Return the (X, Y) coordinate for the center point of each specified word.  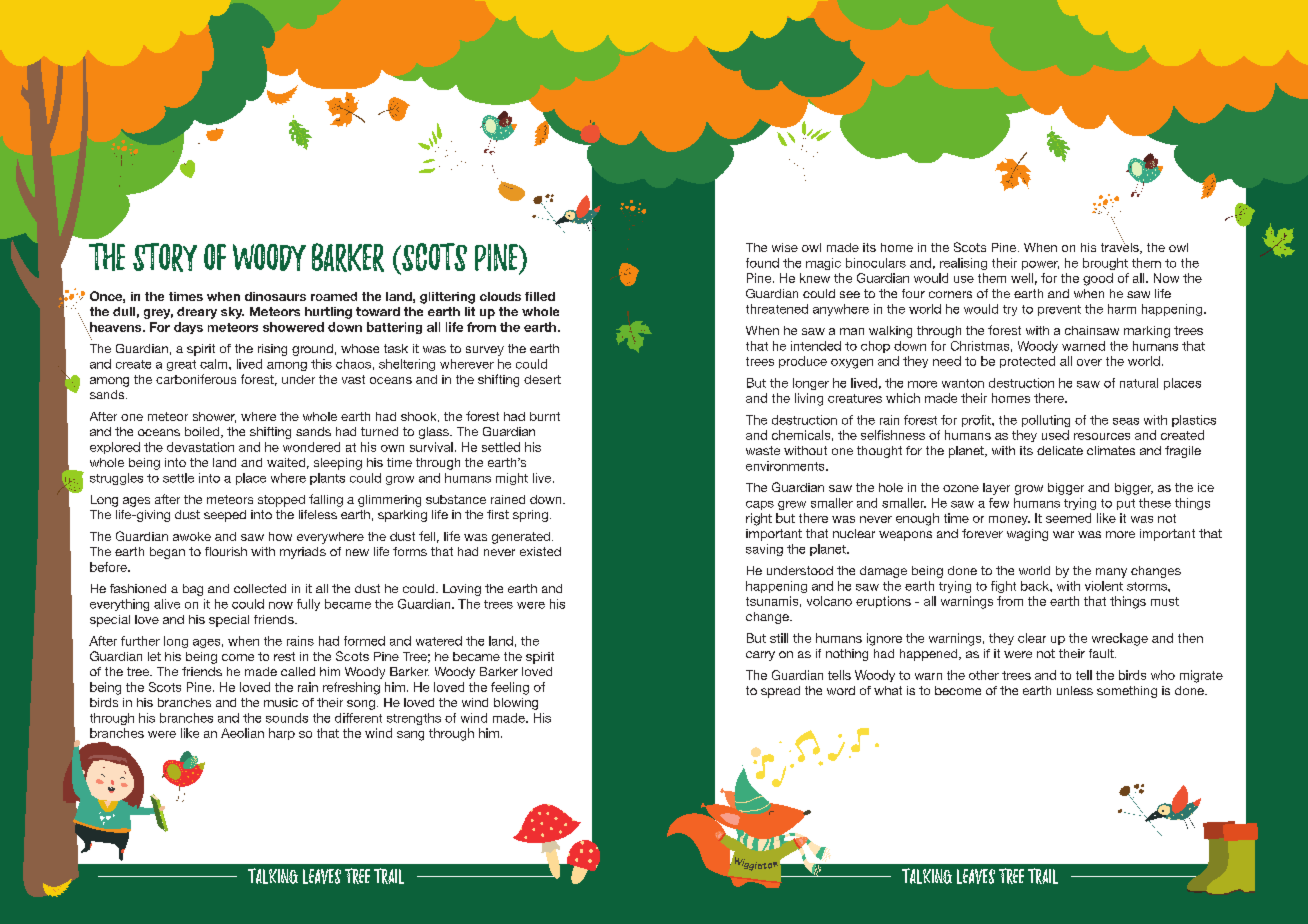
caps (760, 505)
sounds (287, 718)
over (1089, 362)
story (165, 257)
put (1126, 504)
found (762, 263)
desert (542, 379)
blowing (516, 704)
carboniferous (196, 379)
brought (1105, 264)
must (1165, 601)
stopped (281, 501)
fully (308, 605)
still (779, 638)
